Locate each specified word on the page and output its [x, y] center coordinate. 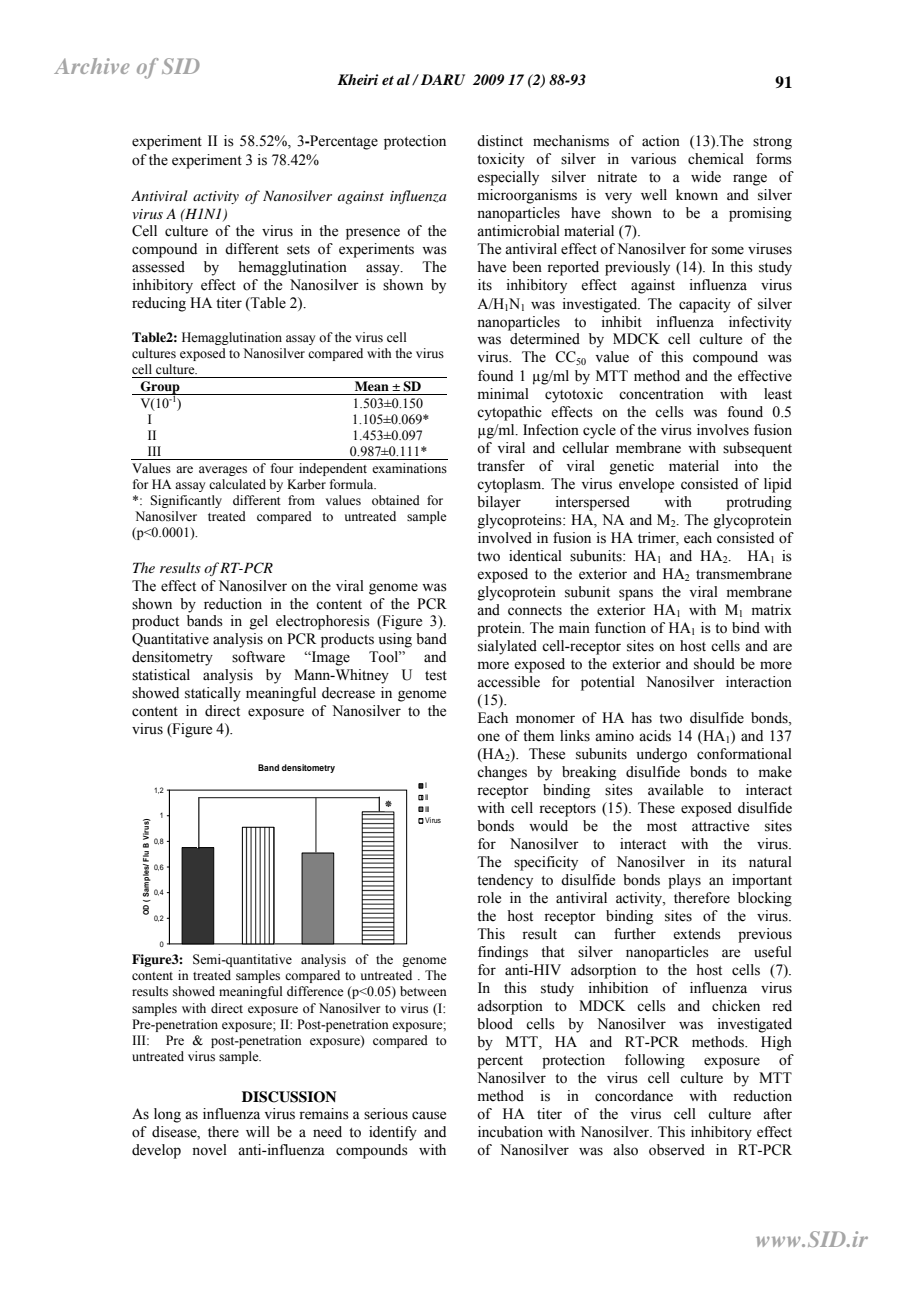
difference [315, 991]
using [395, 640]
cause [429, 1115]
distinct [500, 141]
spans [636, 595]
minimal [503, 393]
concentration [661, 394]
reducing [159, 304]
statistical [161, 675]
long [167, 1115]
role [489, 898]
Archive [92, 66]
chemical [716, 159]
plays [684, 881]
